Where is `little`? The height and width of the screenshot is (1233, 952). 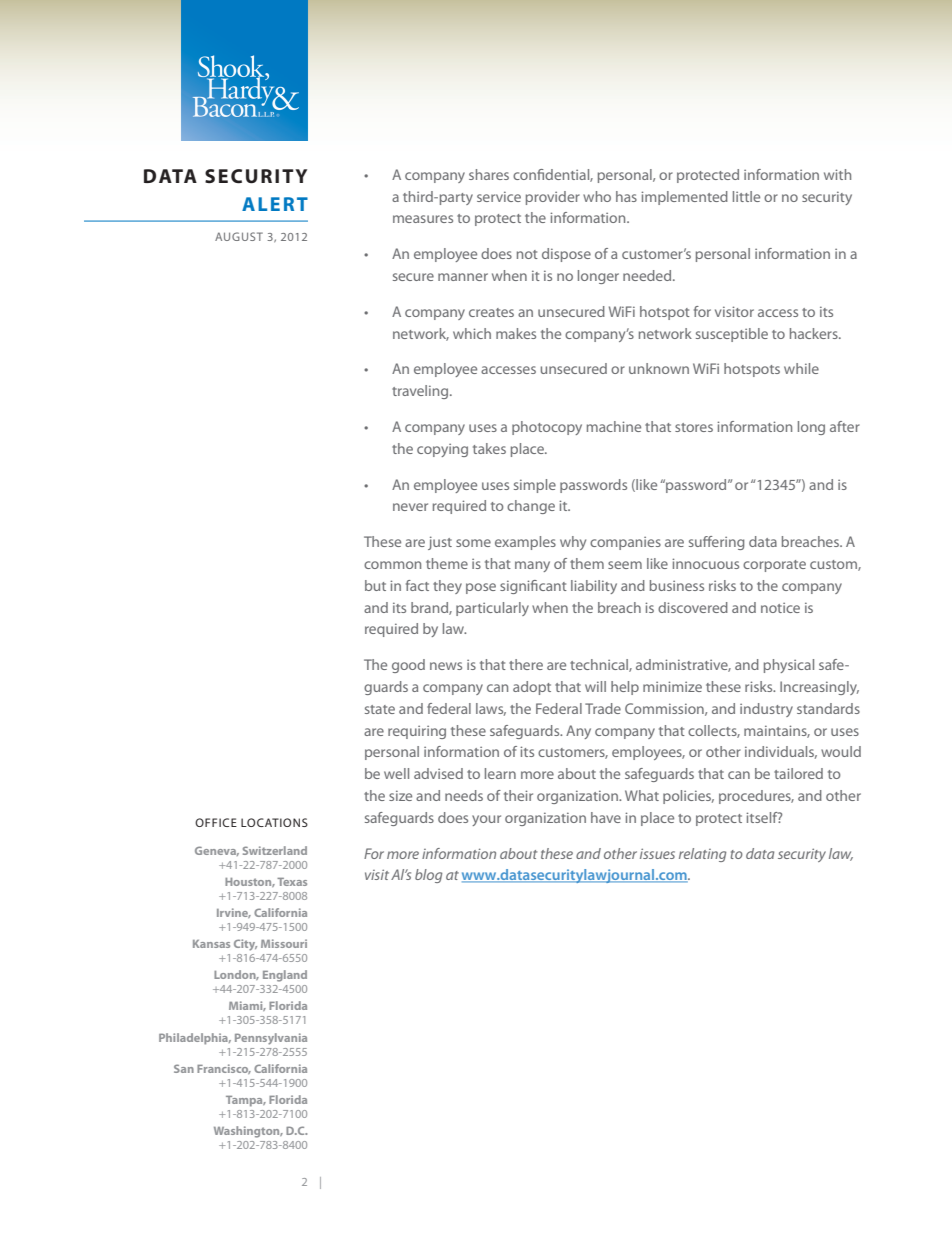
little is located at coordinates (746, 196).
